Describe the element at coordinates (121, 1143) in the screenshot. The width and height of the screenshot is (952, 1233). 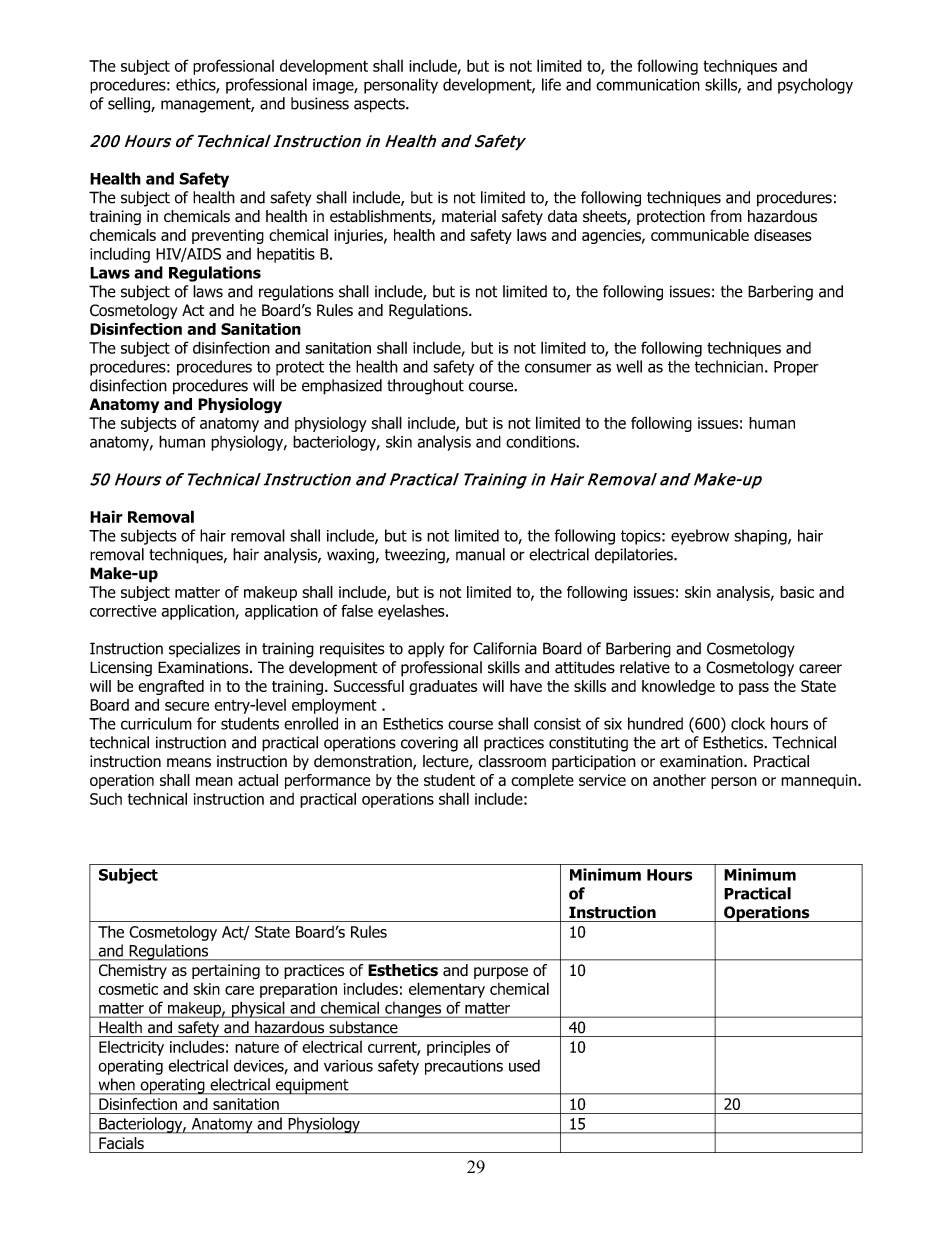
I see `Facials` at that location.
